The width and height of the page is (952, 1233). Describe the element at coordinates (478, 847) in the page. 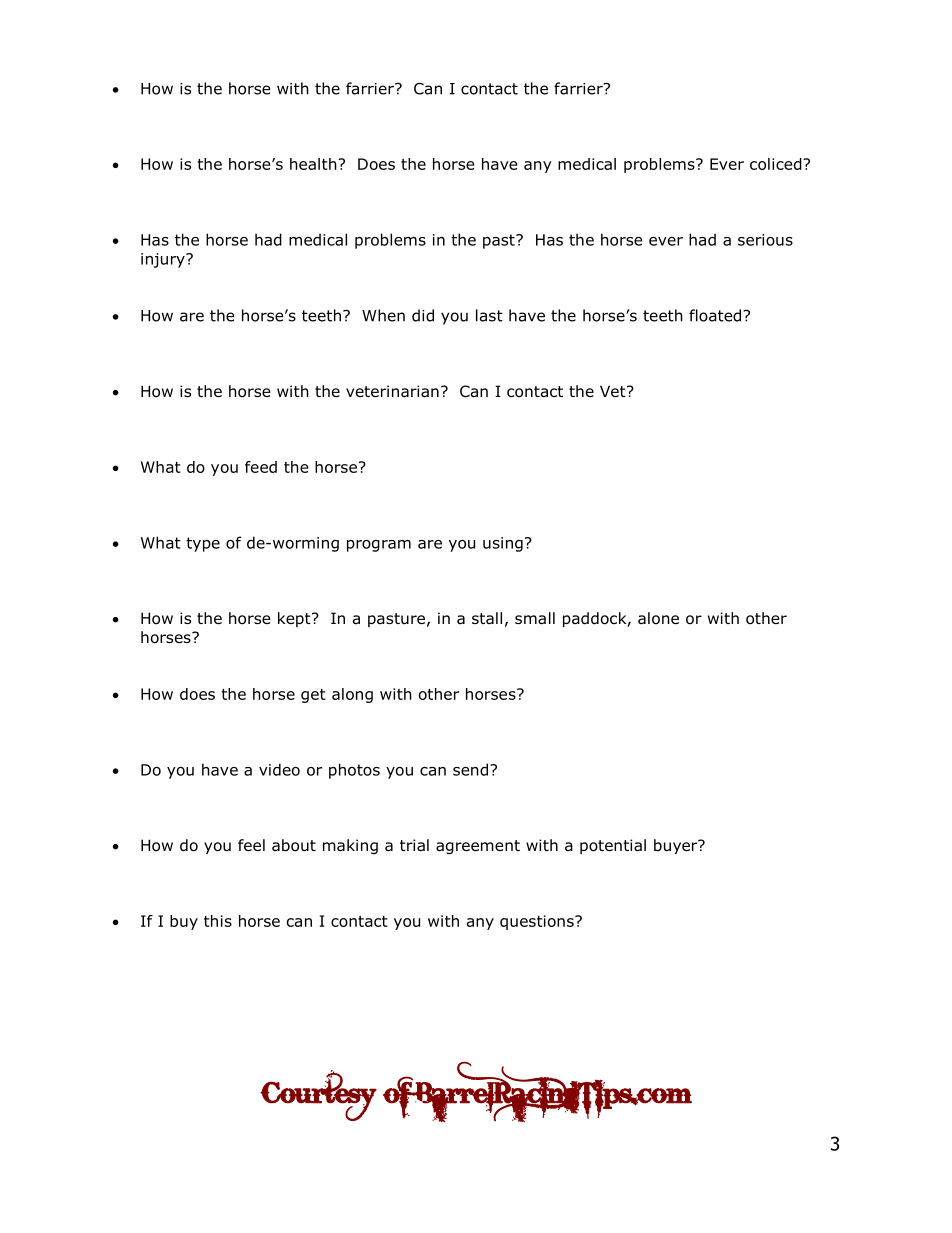

I see `agreement` at that location.
